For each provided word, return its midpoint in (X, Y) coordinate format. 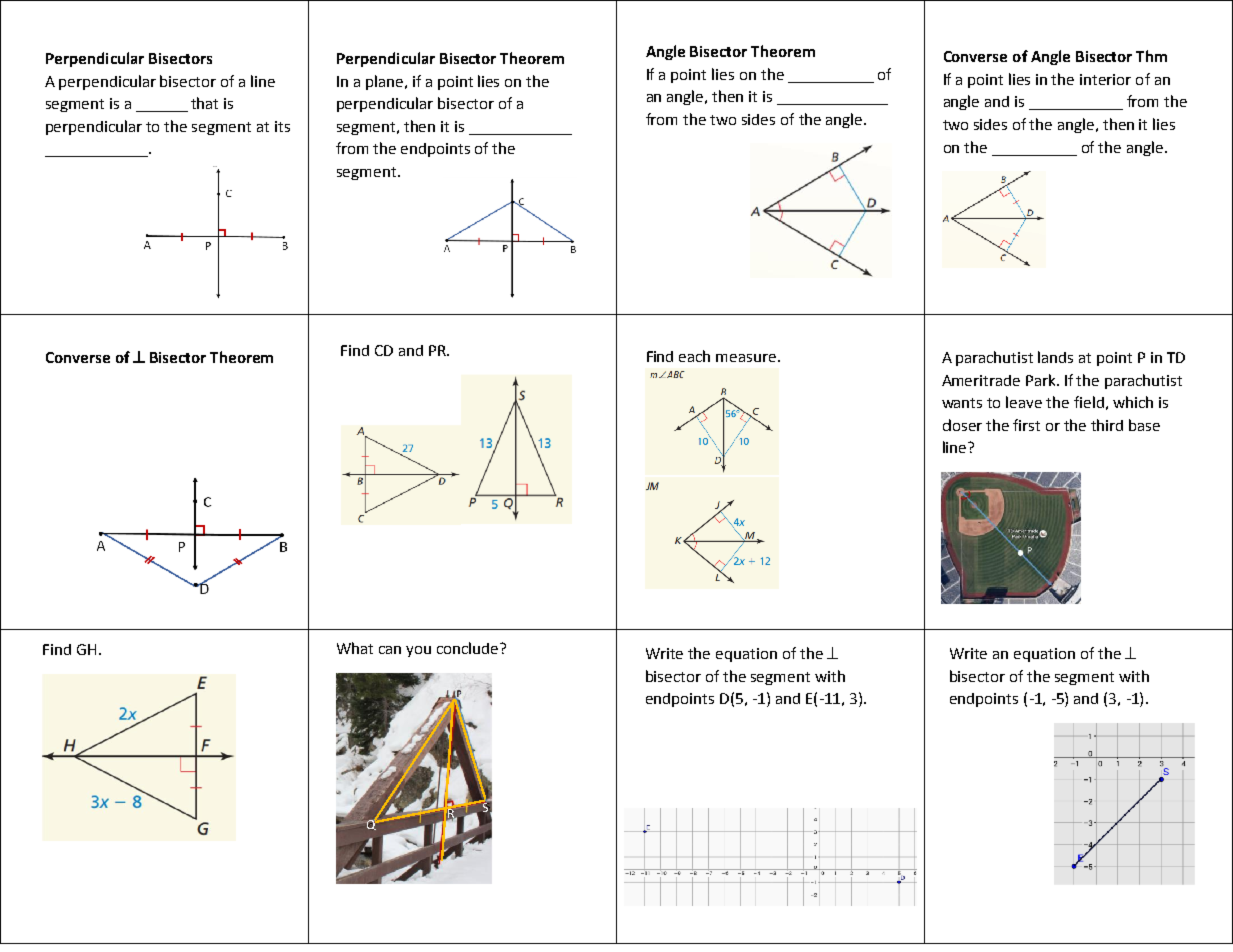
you (418, 651)
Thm (1151, 56)
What (355, 648)
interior (1105, 79)
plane (386, 82)
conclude (469, 648)
